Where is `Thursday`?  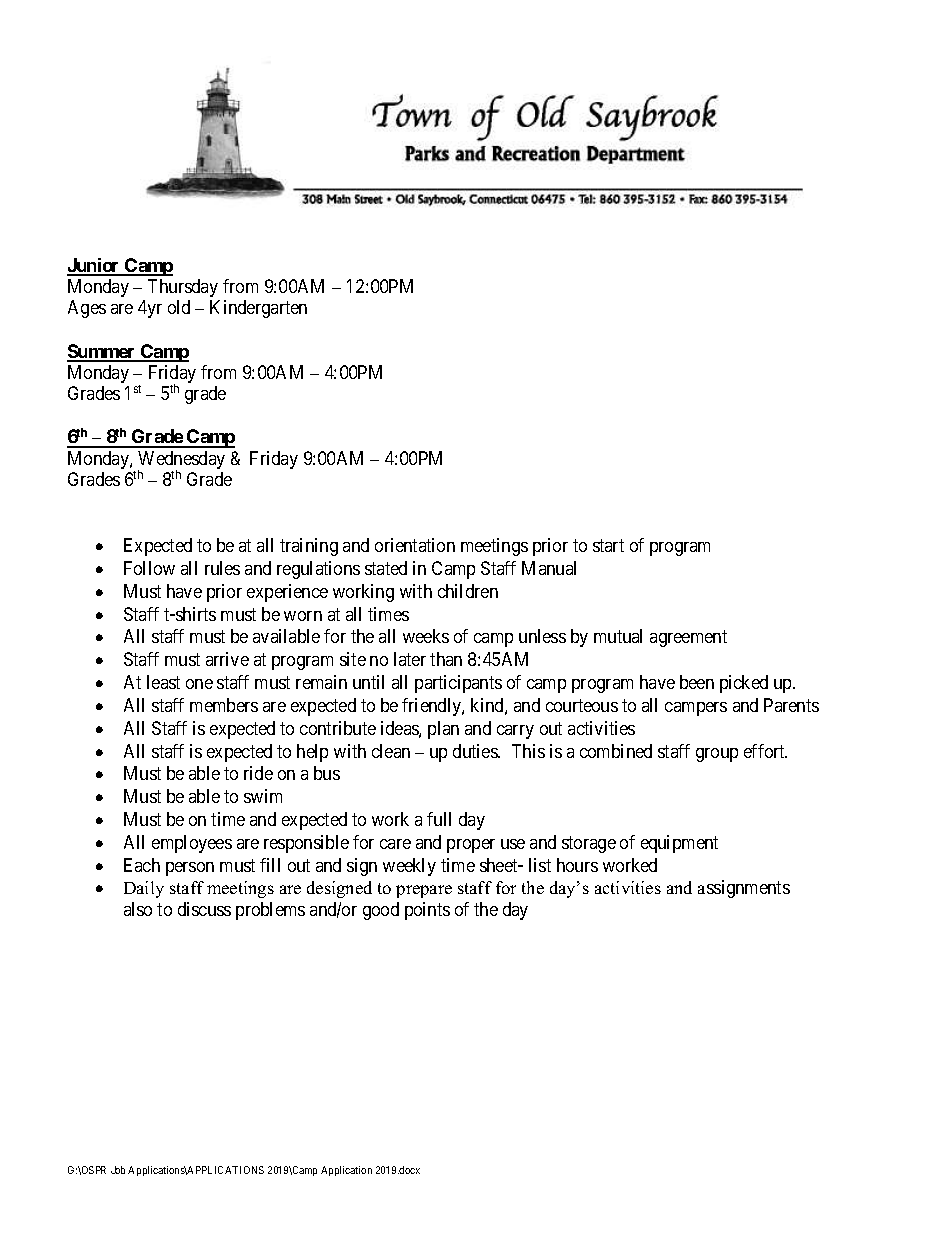
Thursday is located at coordinates (183, 288).
